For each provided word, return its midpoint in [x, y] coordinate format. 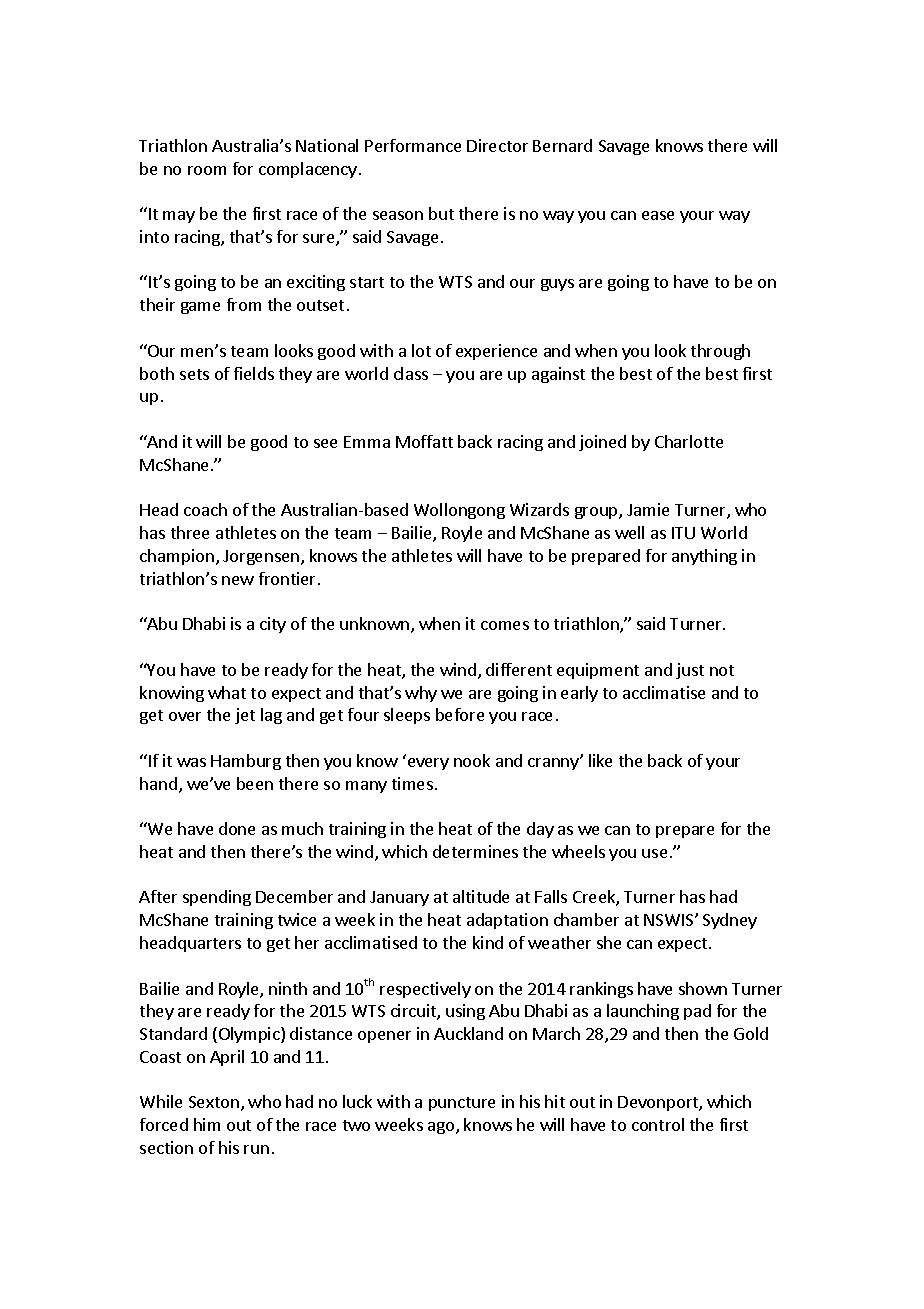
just [690, 671]
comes [505, 625]
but [441, 213]
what [227, 692]
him [207, 1124]
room [207, 170]
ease [658, 215]
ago [442, 1128]
